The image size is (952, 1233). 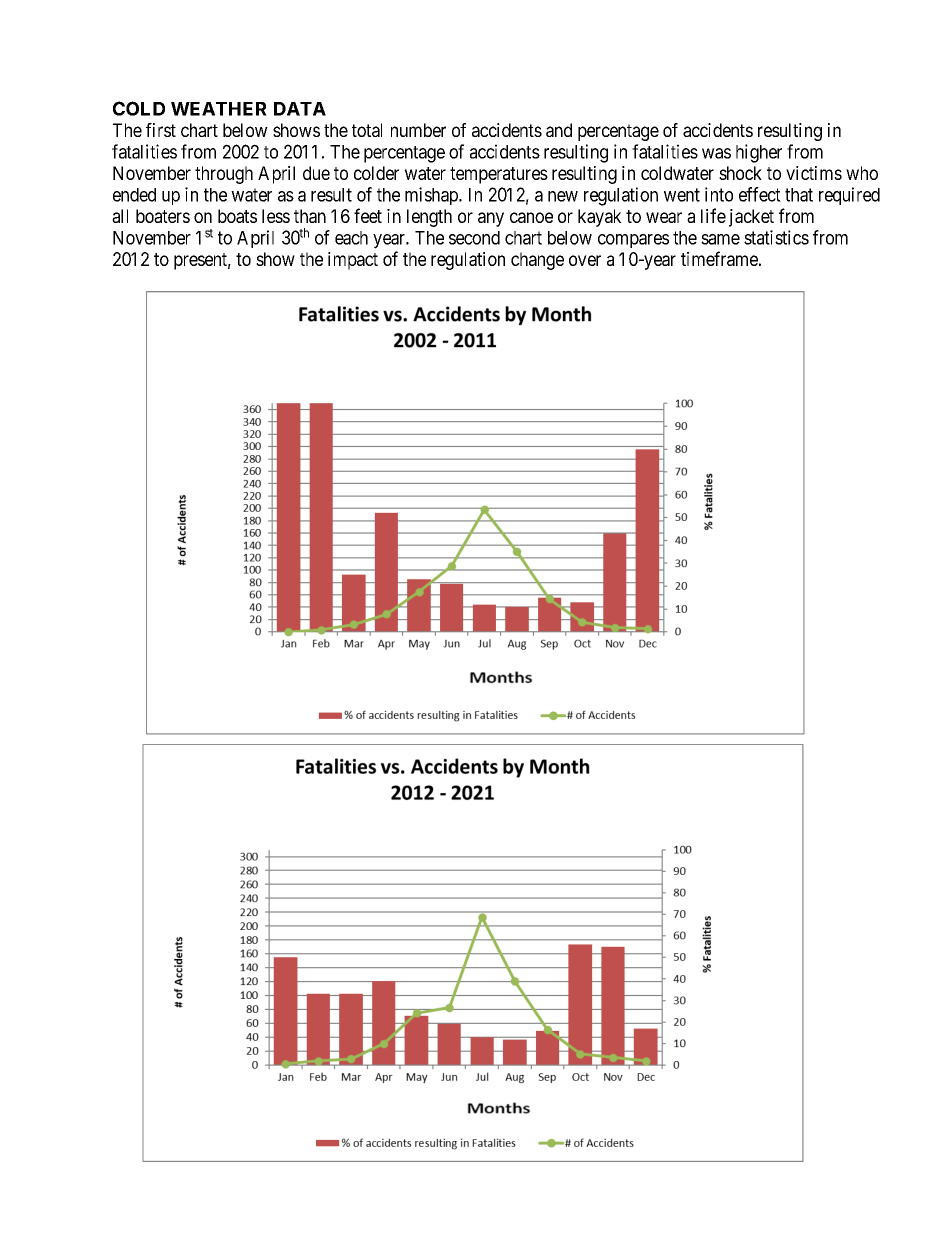 I want to click on effect, so click(x=760, y=194).
